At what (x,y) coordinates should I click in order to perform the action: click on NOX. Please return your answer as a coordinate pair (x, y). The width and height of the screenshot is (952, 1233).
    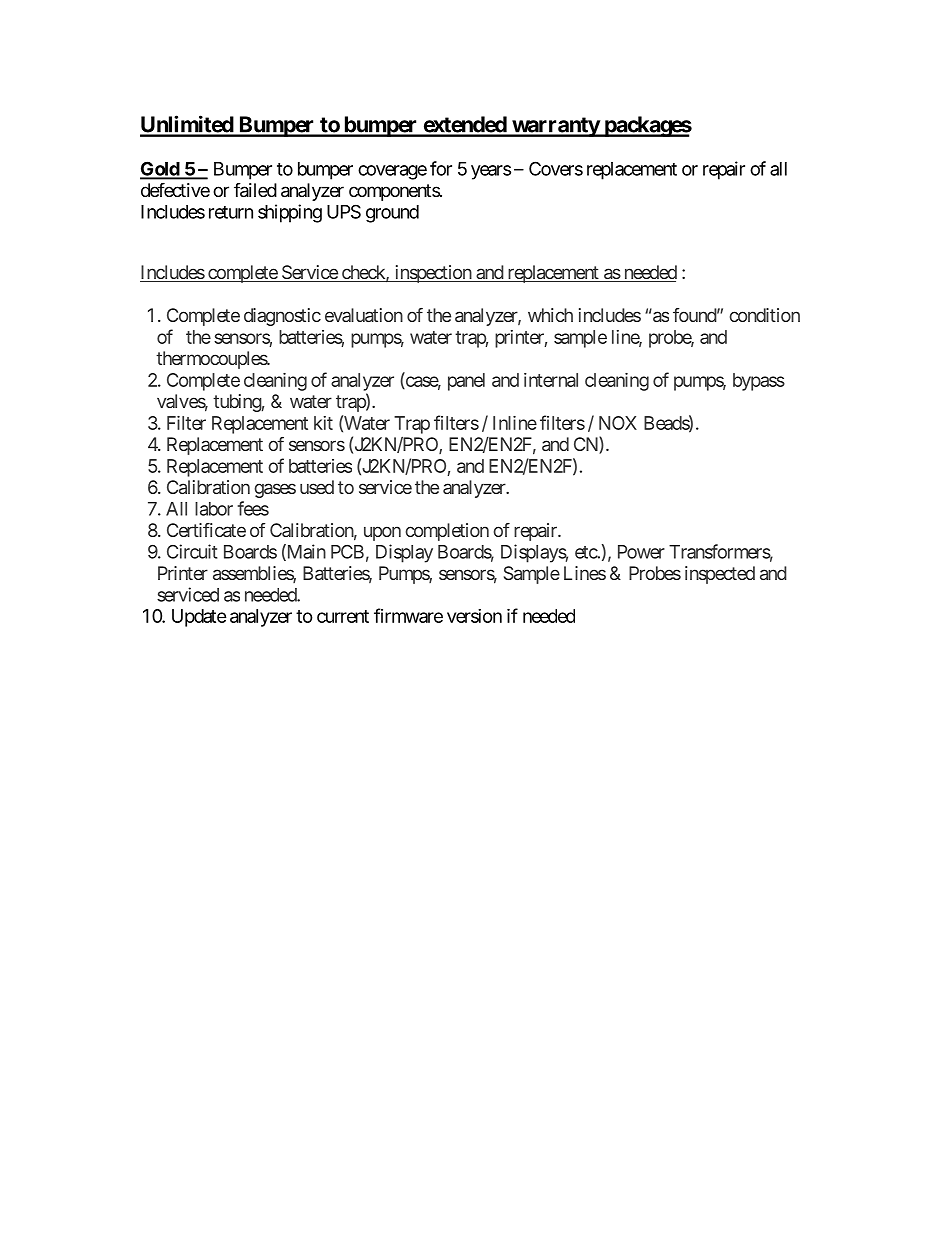
    Looking at the image, I should click on (618, 423).
